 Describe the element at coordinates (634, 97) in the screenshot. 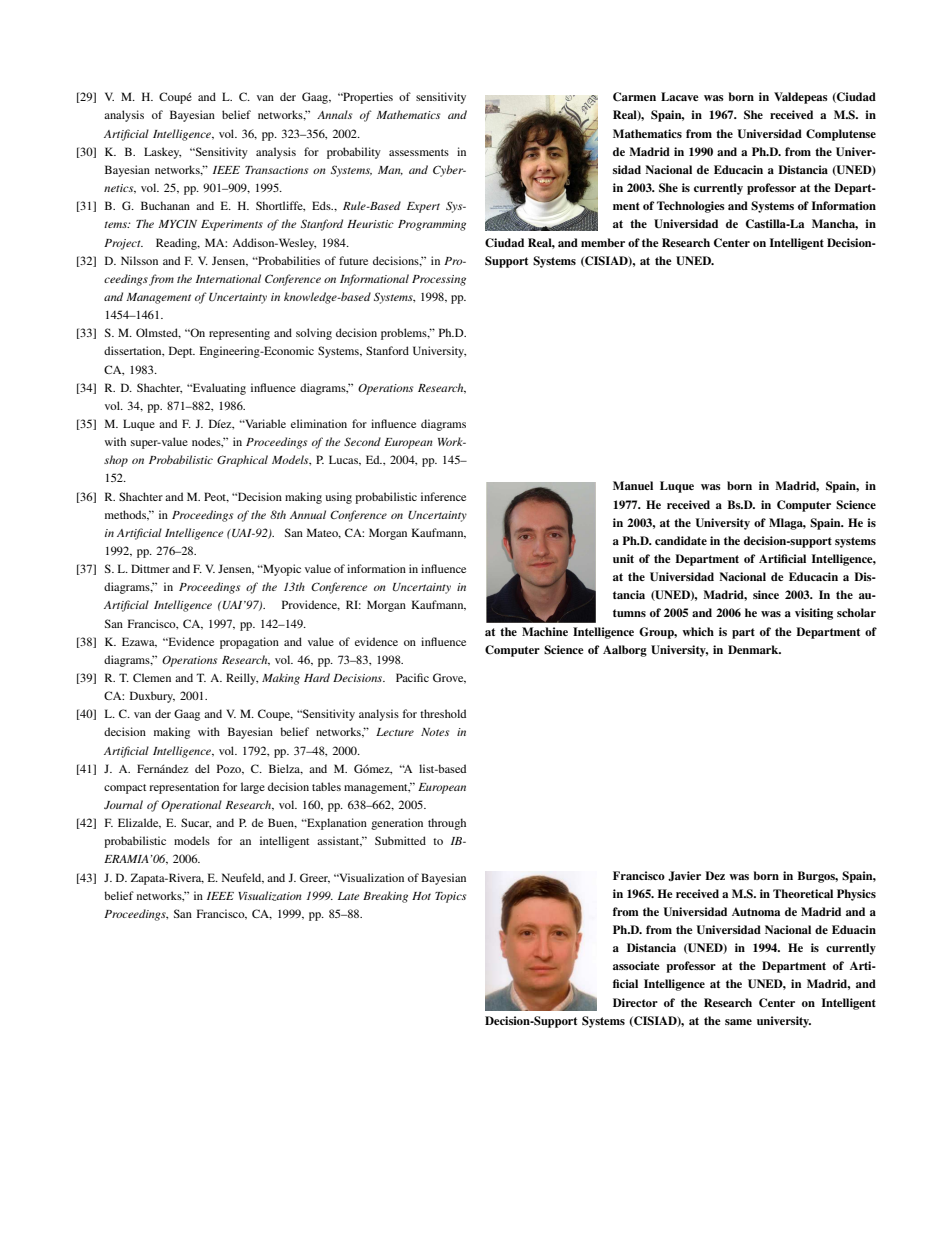

I see `Carmen` at that location.
